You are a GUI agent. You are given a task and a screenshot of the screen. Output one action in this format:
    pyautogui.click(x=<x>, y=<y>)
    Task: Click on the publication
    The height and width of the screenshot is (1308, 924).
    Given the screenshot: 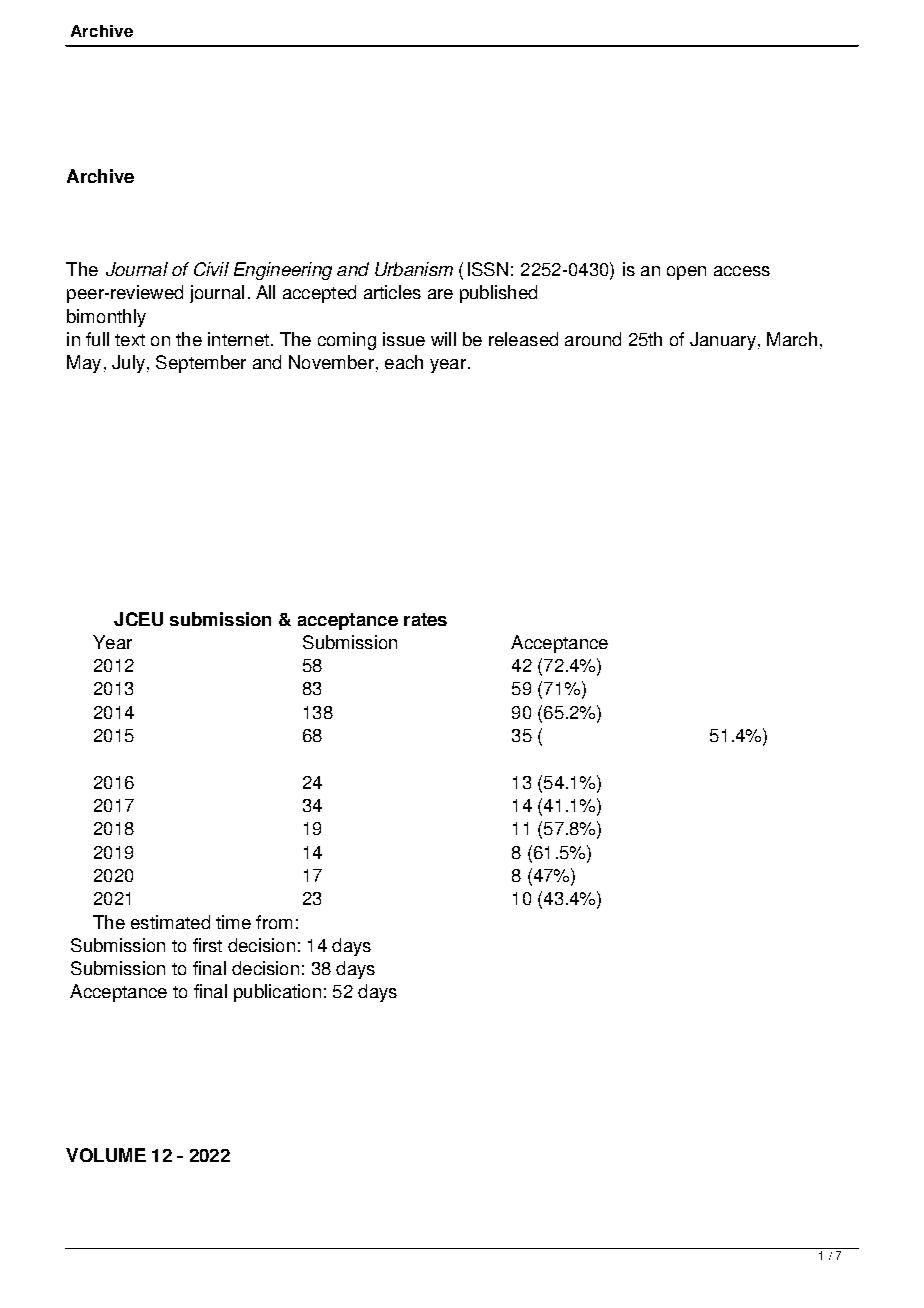 What is the action you would take?
    pyautogui.click(x=277, y=993)
